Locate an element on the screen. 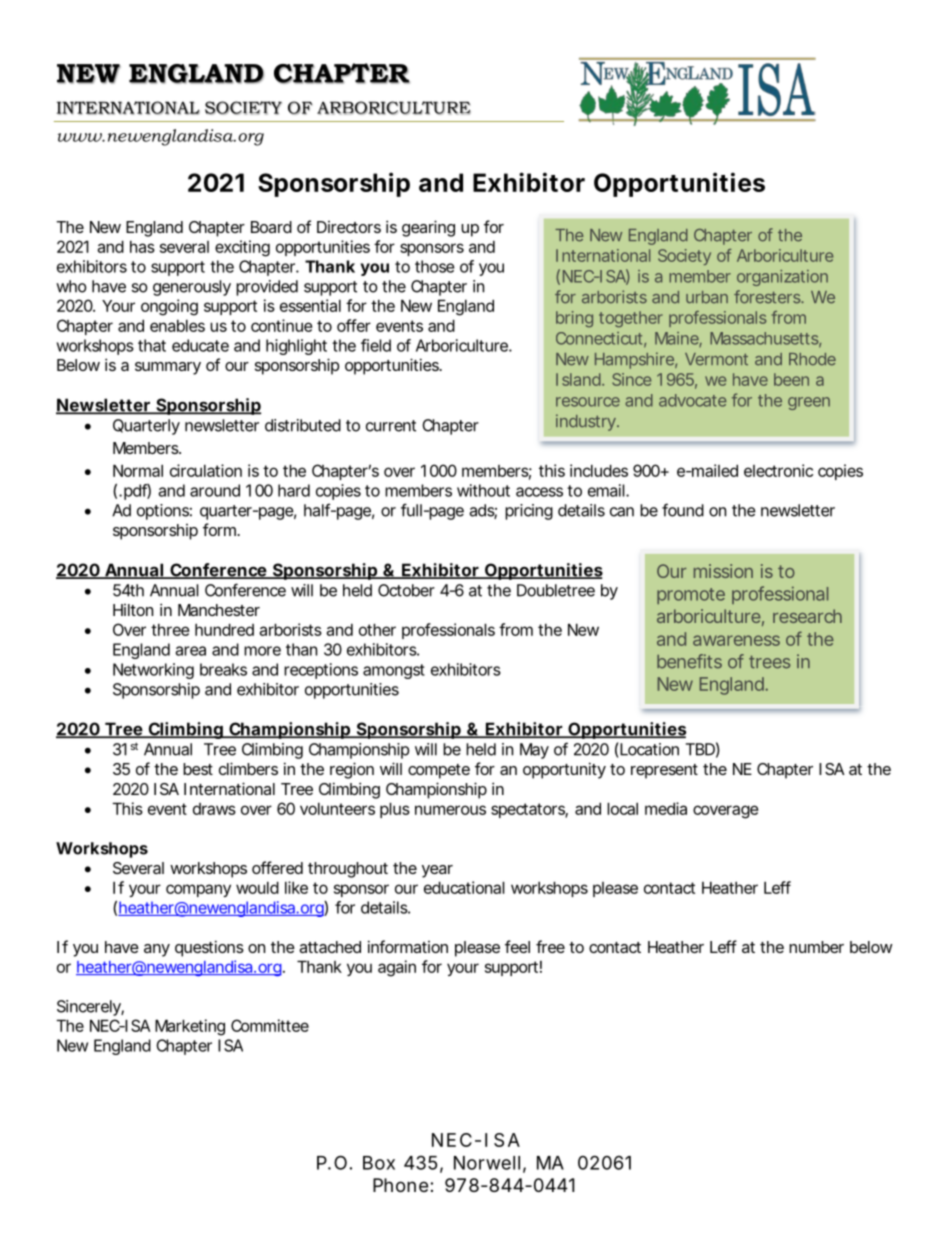 The width and height of the screenshot is (952, 1233). company is located at coordinates (198, 890).
